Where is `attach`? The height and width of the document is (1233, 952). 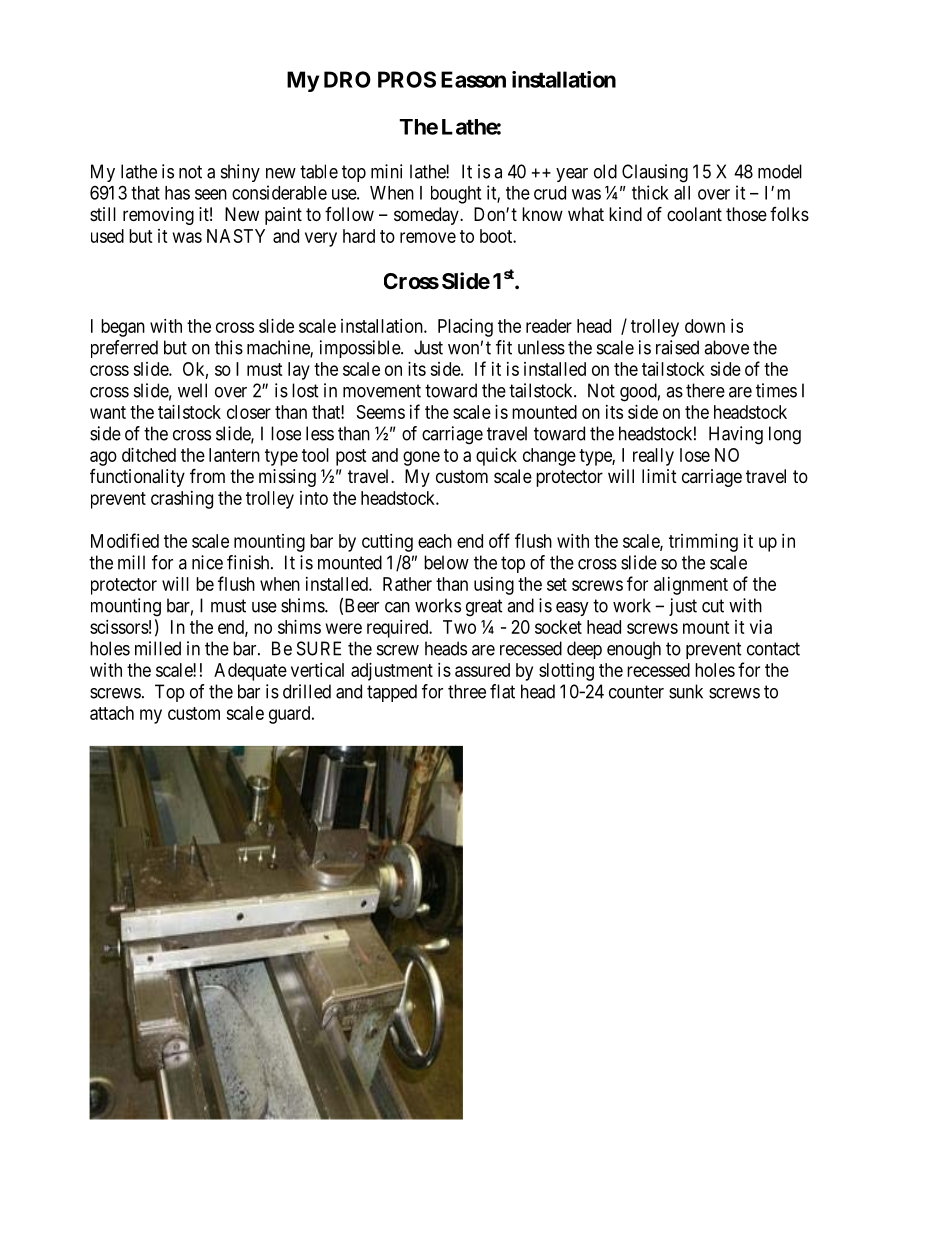
attach is located at coordinates (112, 713).
